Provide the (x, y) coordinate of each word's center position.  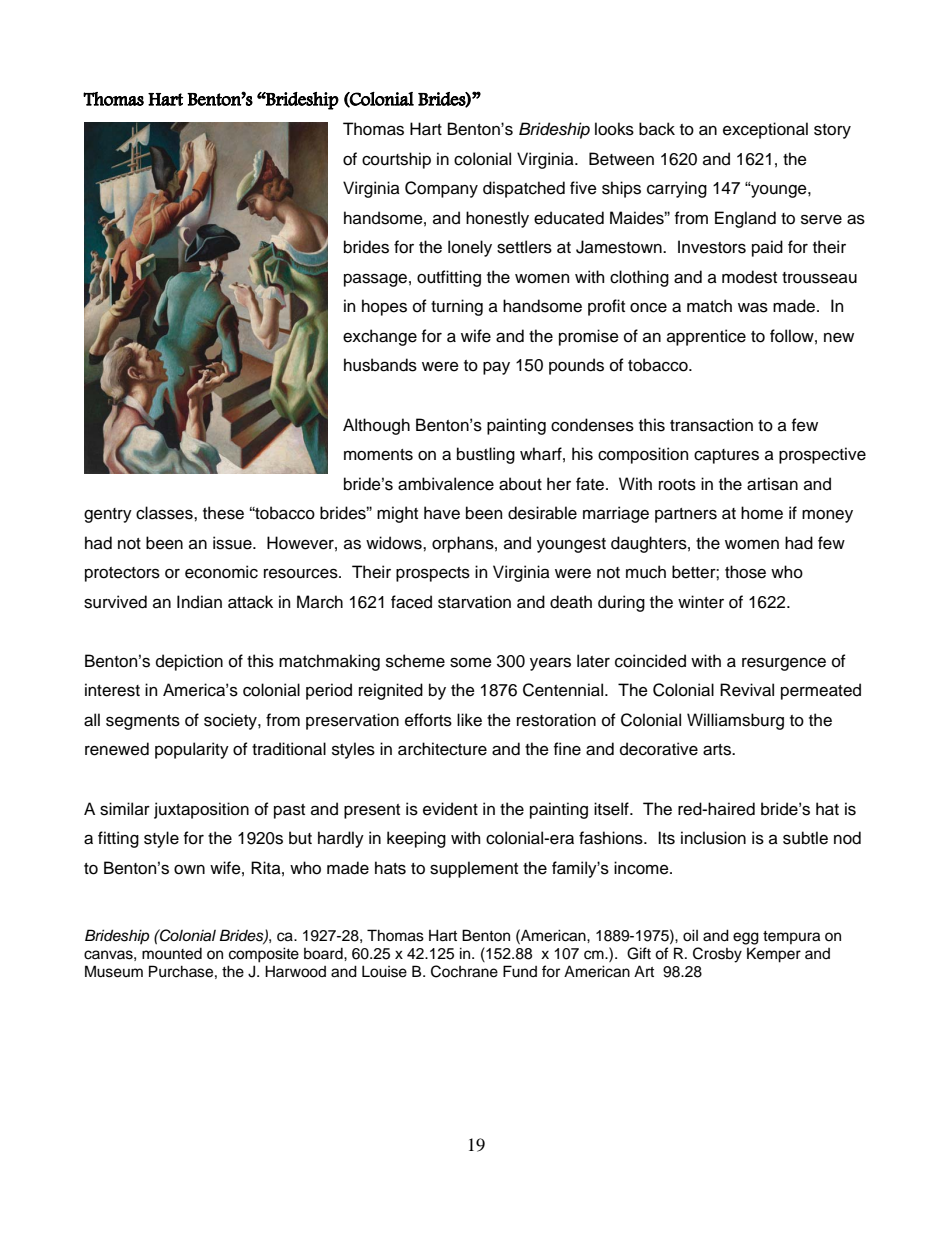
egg (746, 938)
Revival (747, 690)
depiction (189, 662)
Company (441, 189)
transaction (711, 425)
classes (165, 513)
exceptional (765, 130)
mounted (172, 954)
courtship (396, 160)
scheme (415, 661)
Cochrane (464, 971)
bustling (486, 455)
